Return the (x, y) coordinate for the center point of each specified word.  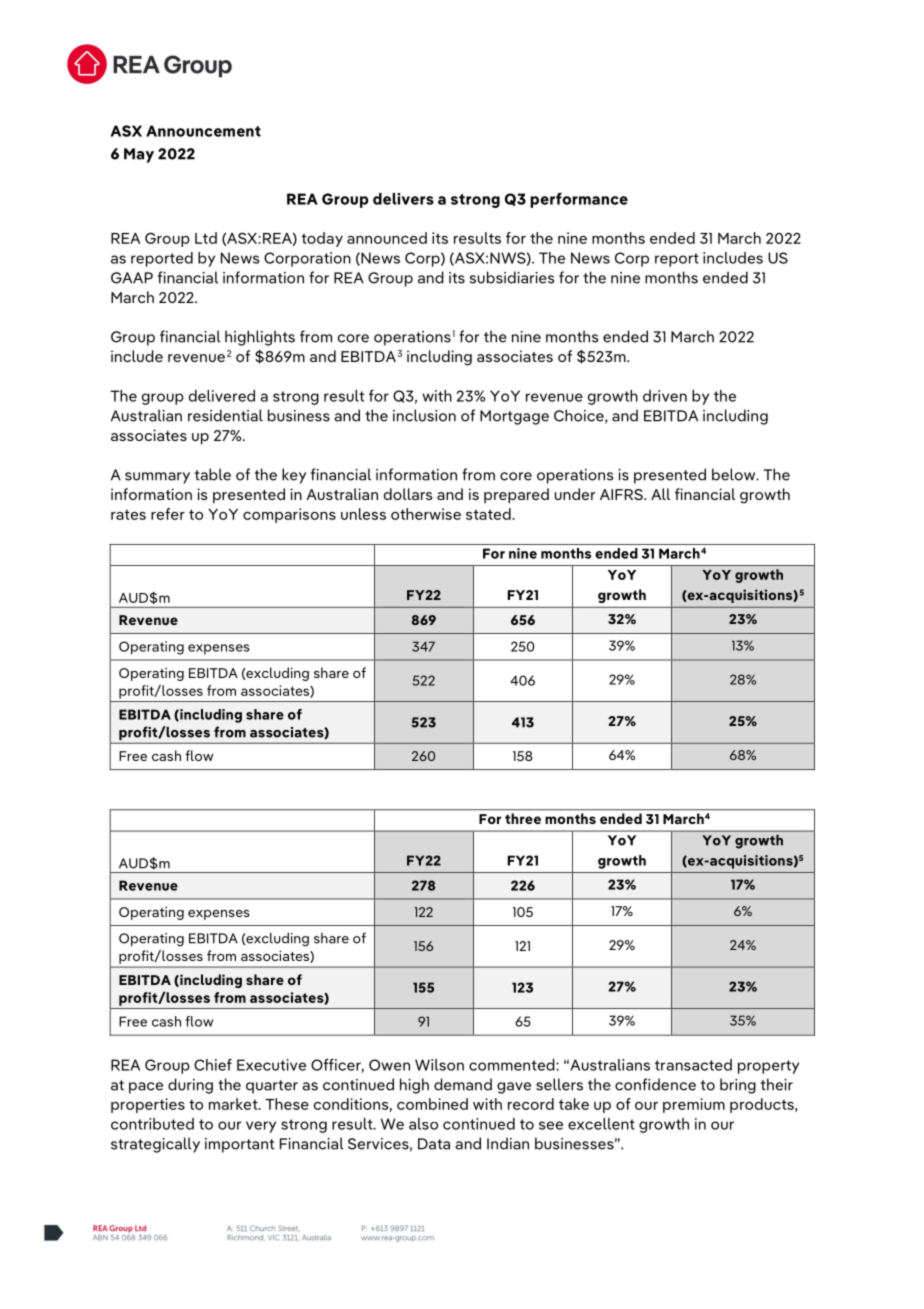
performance (579, 200)
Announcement (203, 131)
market (234, 1104)
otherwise (426, 514)
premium (694, 1105)
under (575, 494)
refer (168, 514)
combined (432, 1104)
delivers (403, 199)
